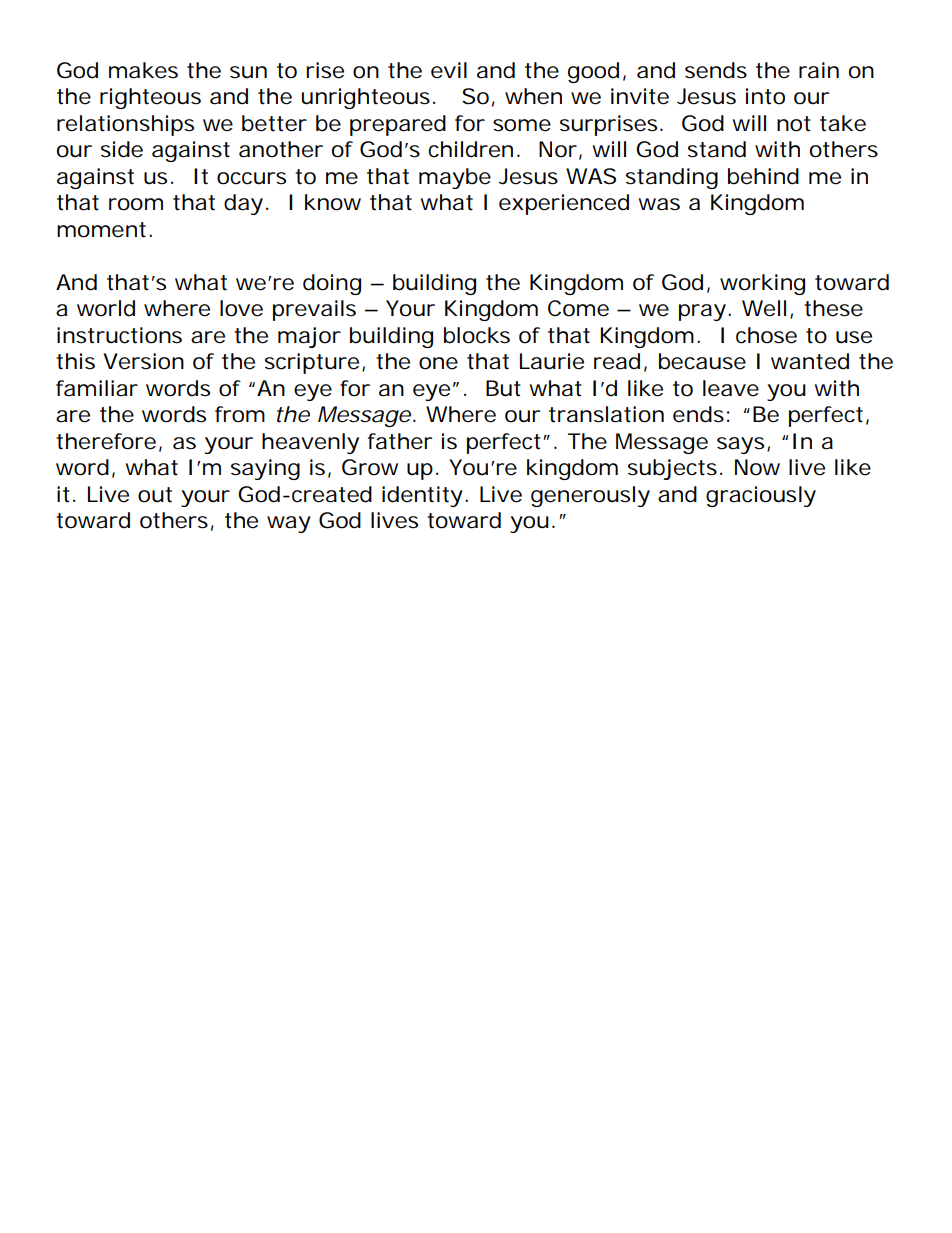  I want to click on graciously, so click(761, 496).
